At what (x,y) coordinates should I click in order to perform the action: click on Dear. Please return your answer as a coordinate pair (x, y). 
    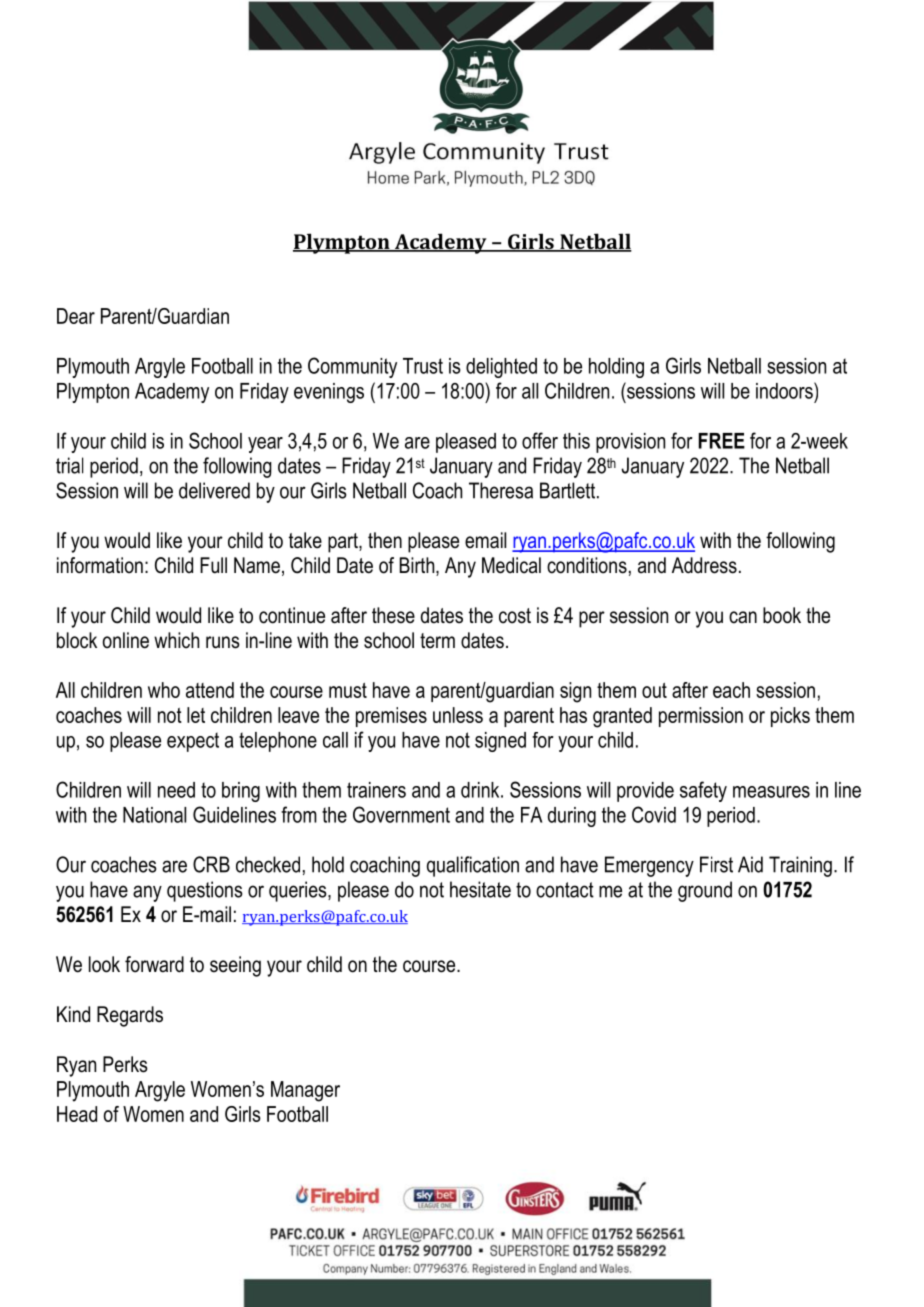
    Looking at the image, I should click on (76, 316).
